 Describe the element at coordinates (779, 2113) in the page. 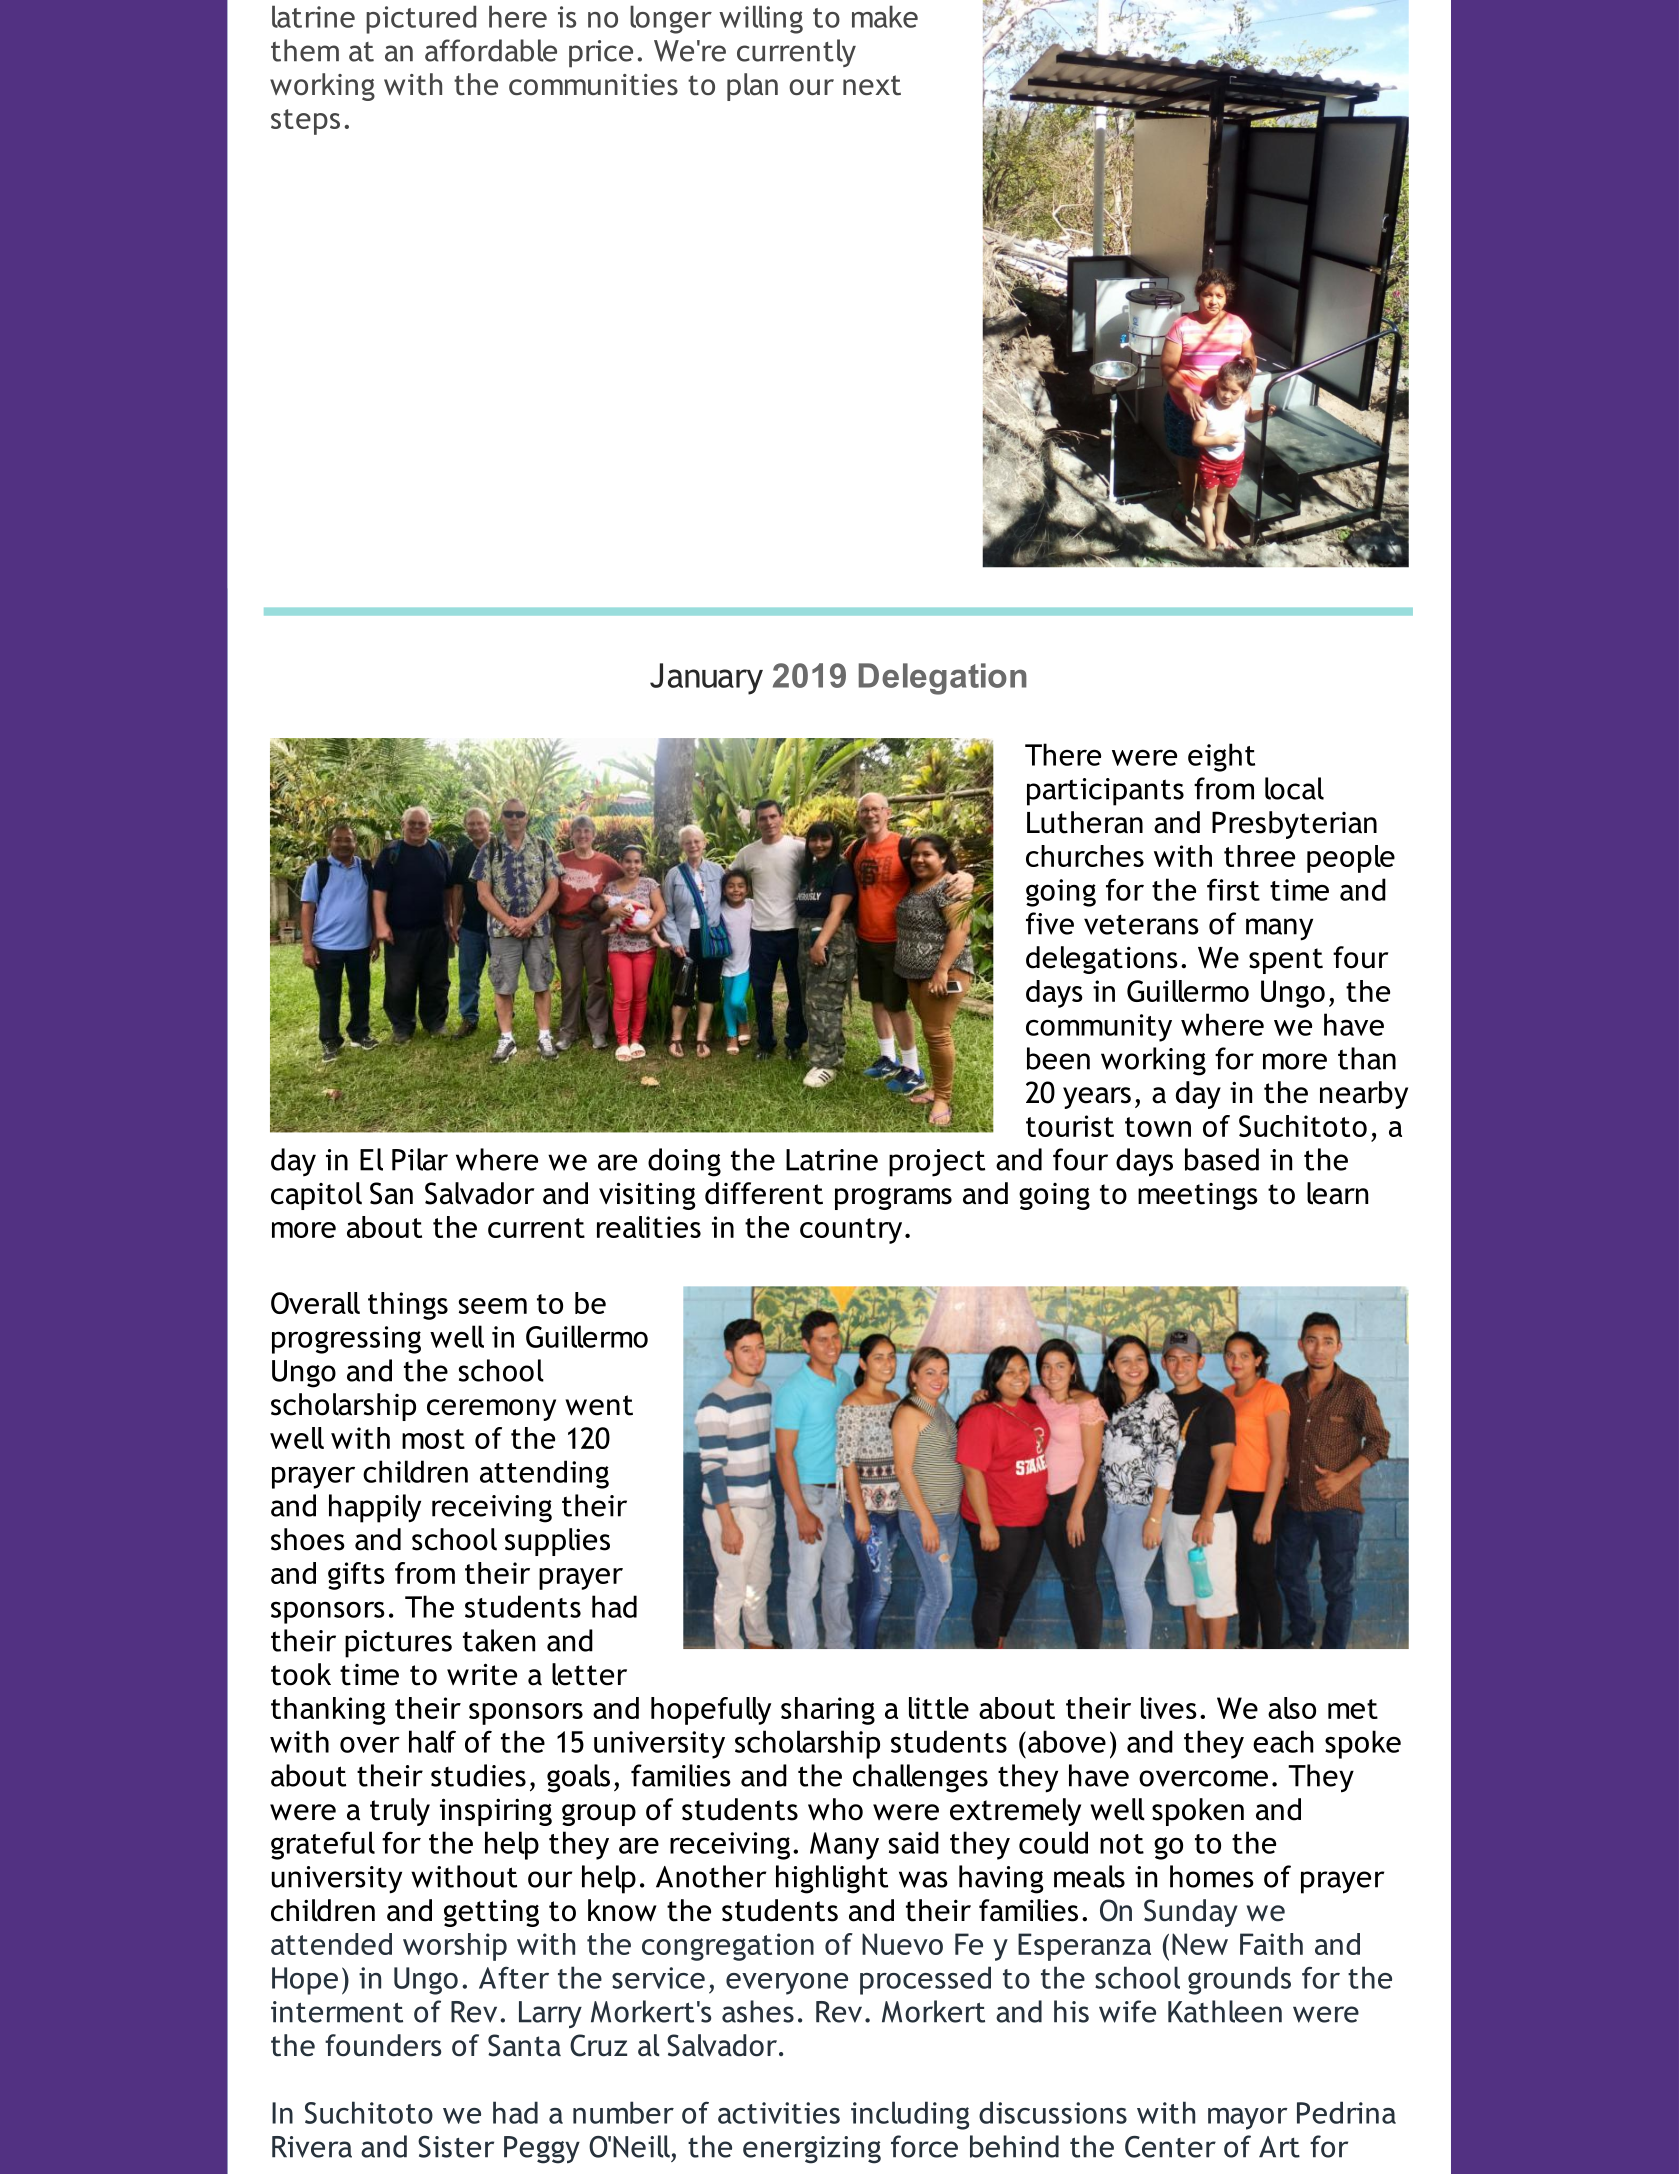

I see `activities` at that location.
